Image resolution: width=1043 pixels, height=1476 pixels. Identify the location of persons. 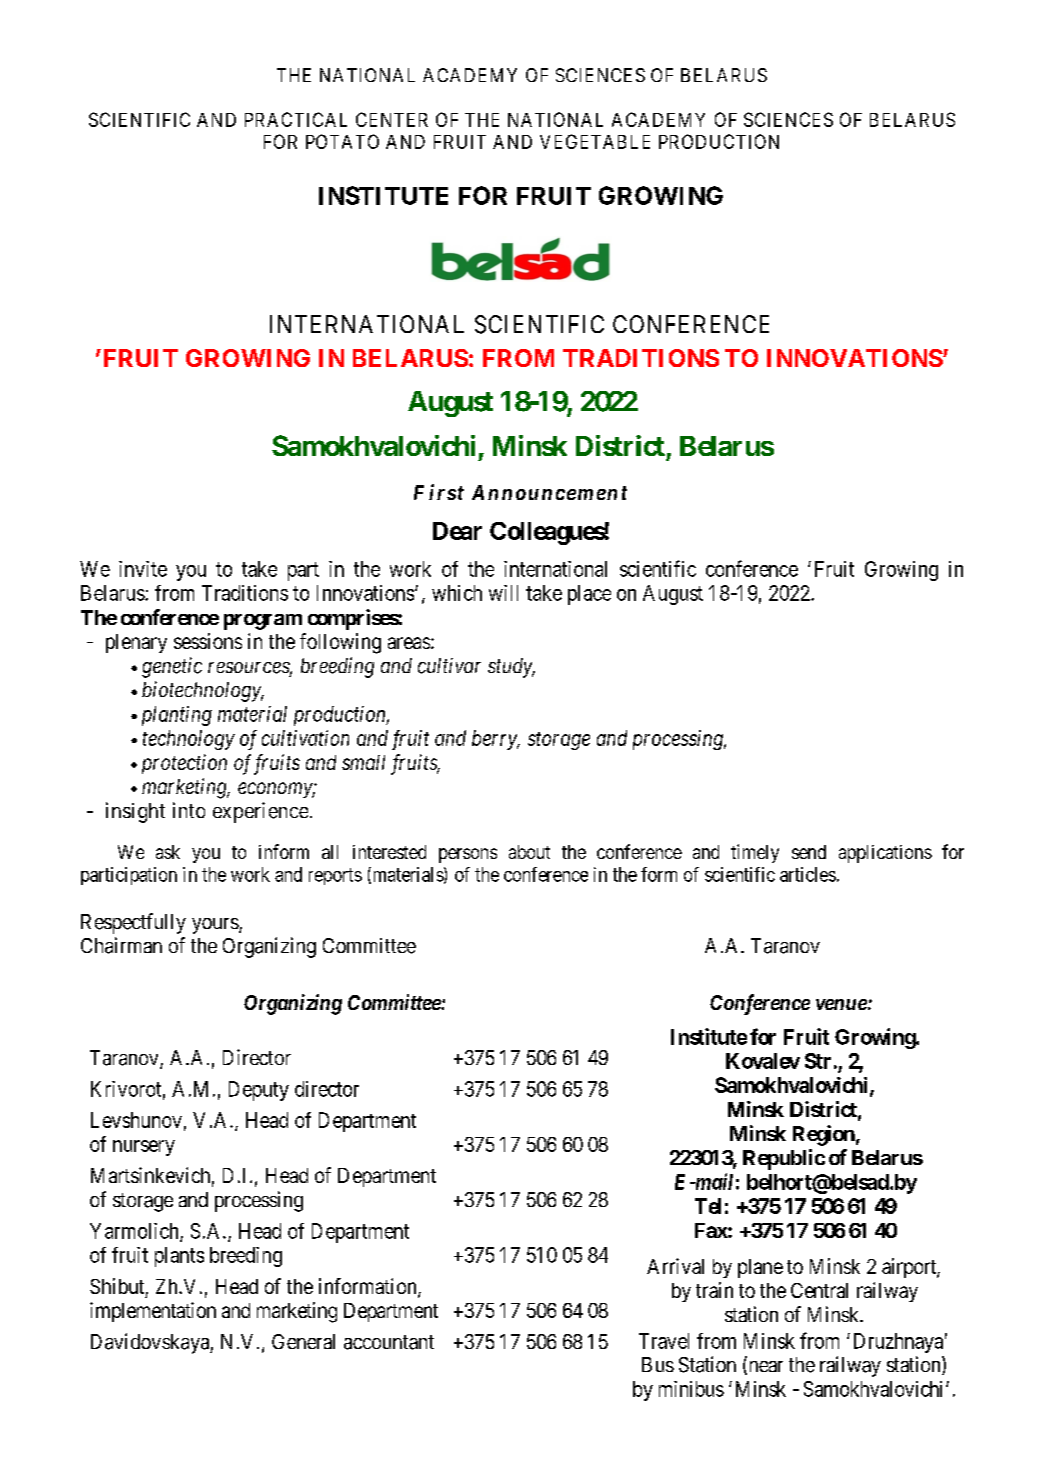
(468, 855).
